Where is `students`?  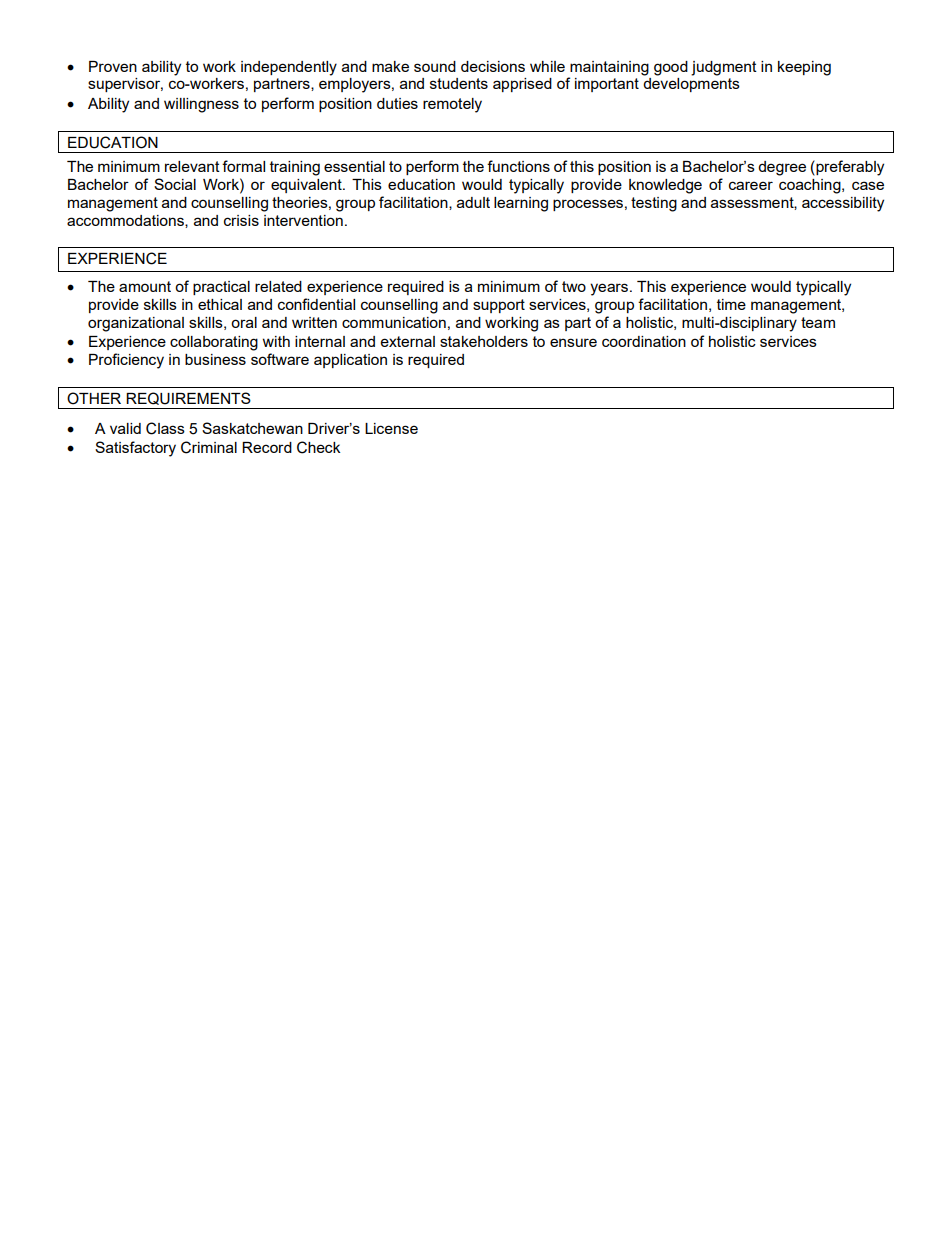 students is located at coordinates (459, 83).
